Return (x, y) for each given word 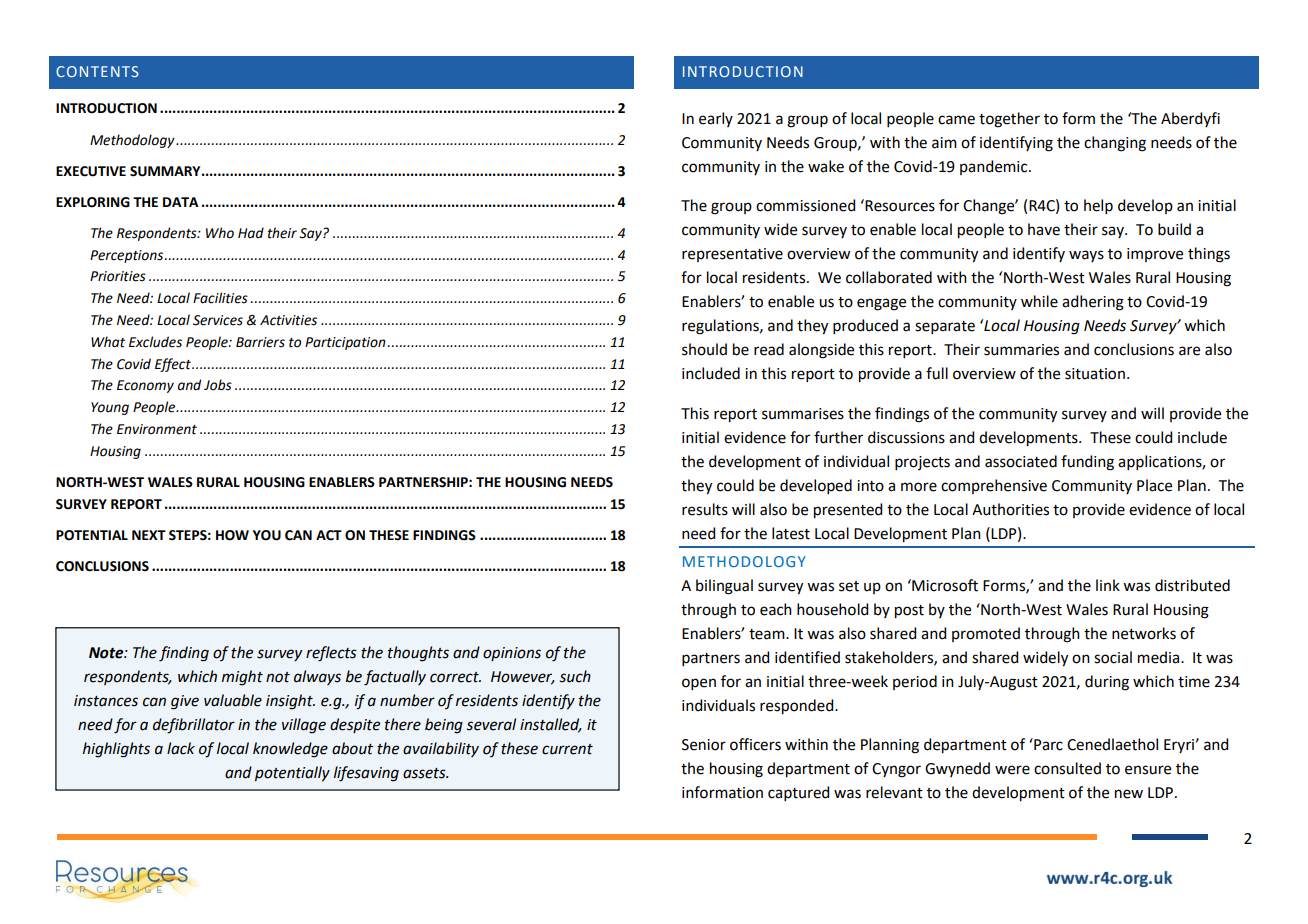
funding (1087, 463)
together (1009, 120)
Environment (157, 429)
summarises (803, 414)
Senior (704, 745)
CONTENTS (97, 71)
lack (181, 748)
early (716, 119)
